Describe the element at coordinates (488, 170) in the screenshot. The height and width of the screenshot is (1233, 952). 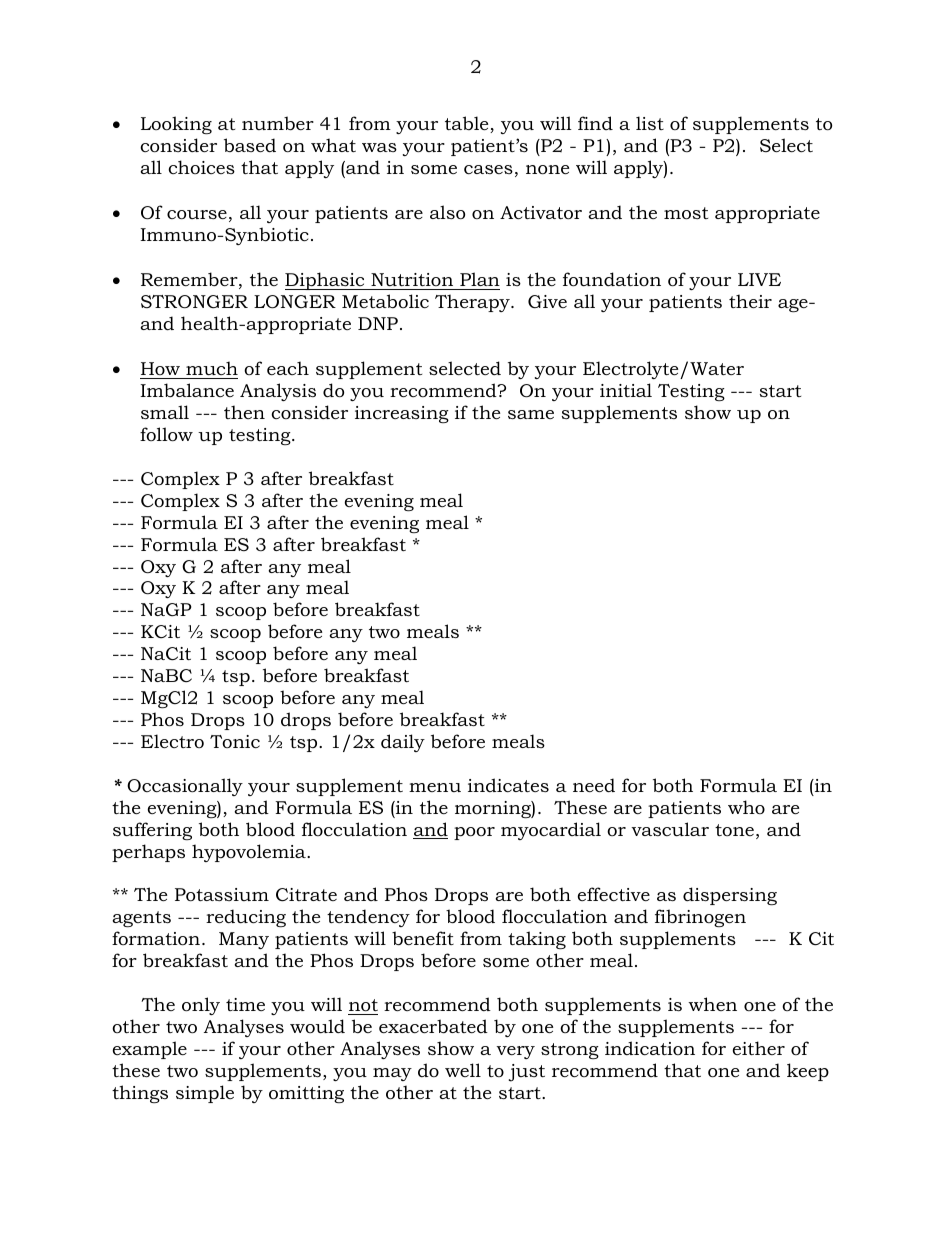
I see `cases` at that location.
